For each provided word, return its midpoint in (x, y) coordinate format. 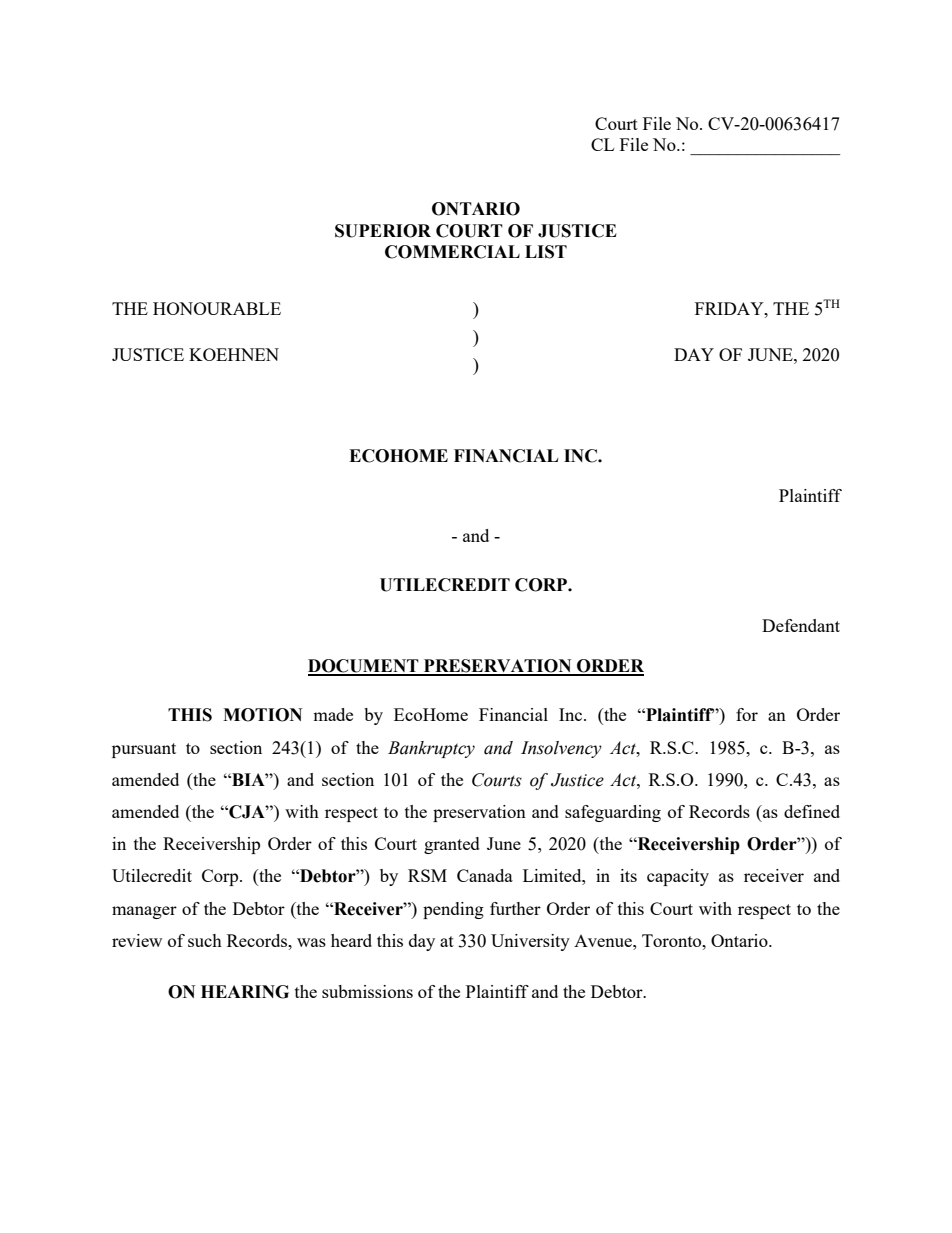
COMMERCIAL (452, 252)
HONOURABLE (217, 308)
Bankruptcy (431, 749)
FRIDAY (730, 308)
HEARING (245, 992)
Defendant (801, 625)
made (333, 714)
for (747, 714)
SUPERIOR (383, 231)
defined (812, 811)
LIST (546, 252)
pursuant (144, 750)
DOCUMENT (364, 667)
